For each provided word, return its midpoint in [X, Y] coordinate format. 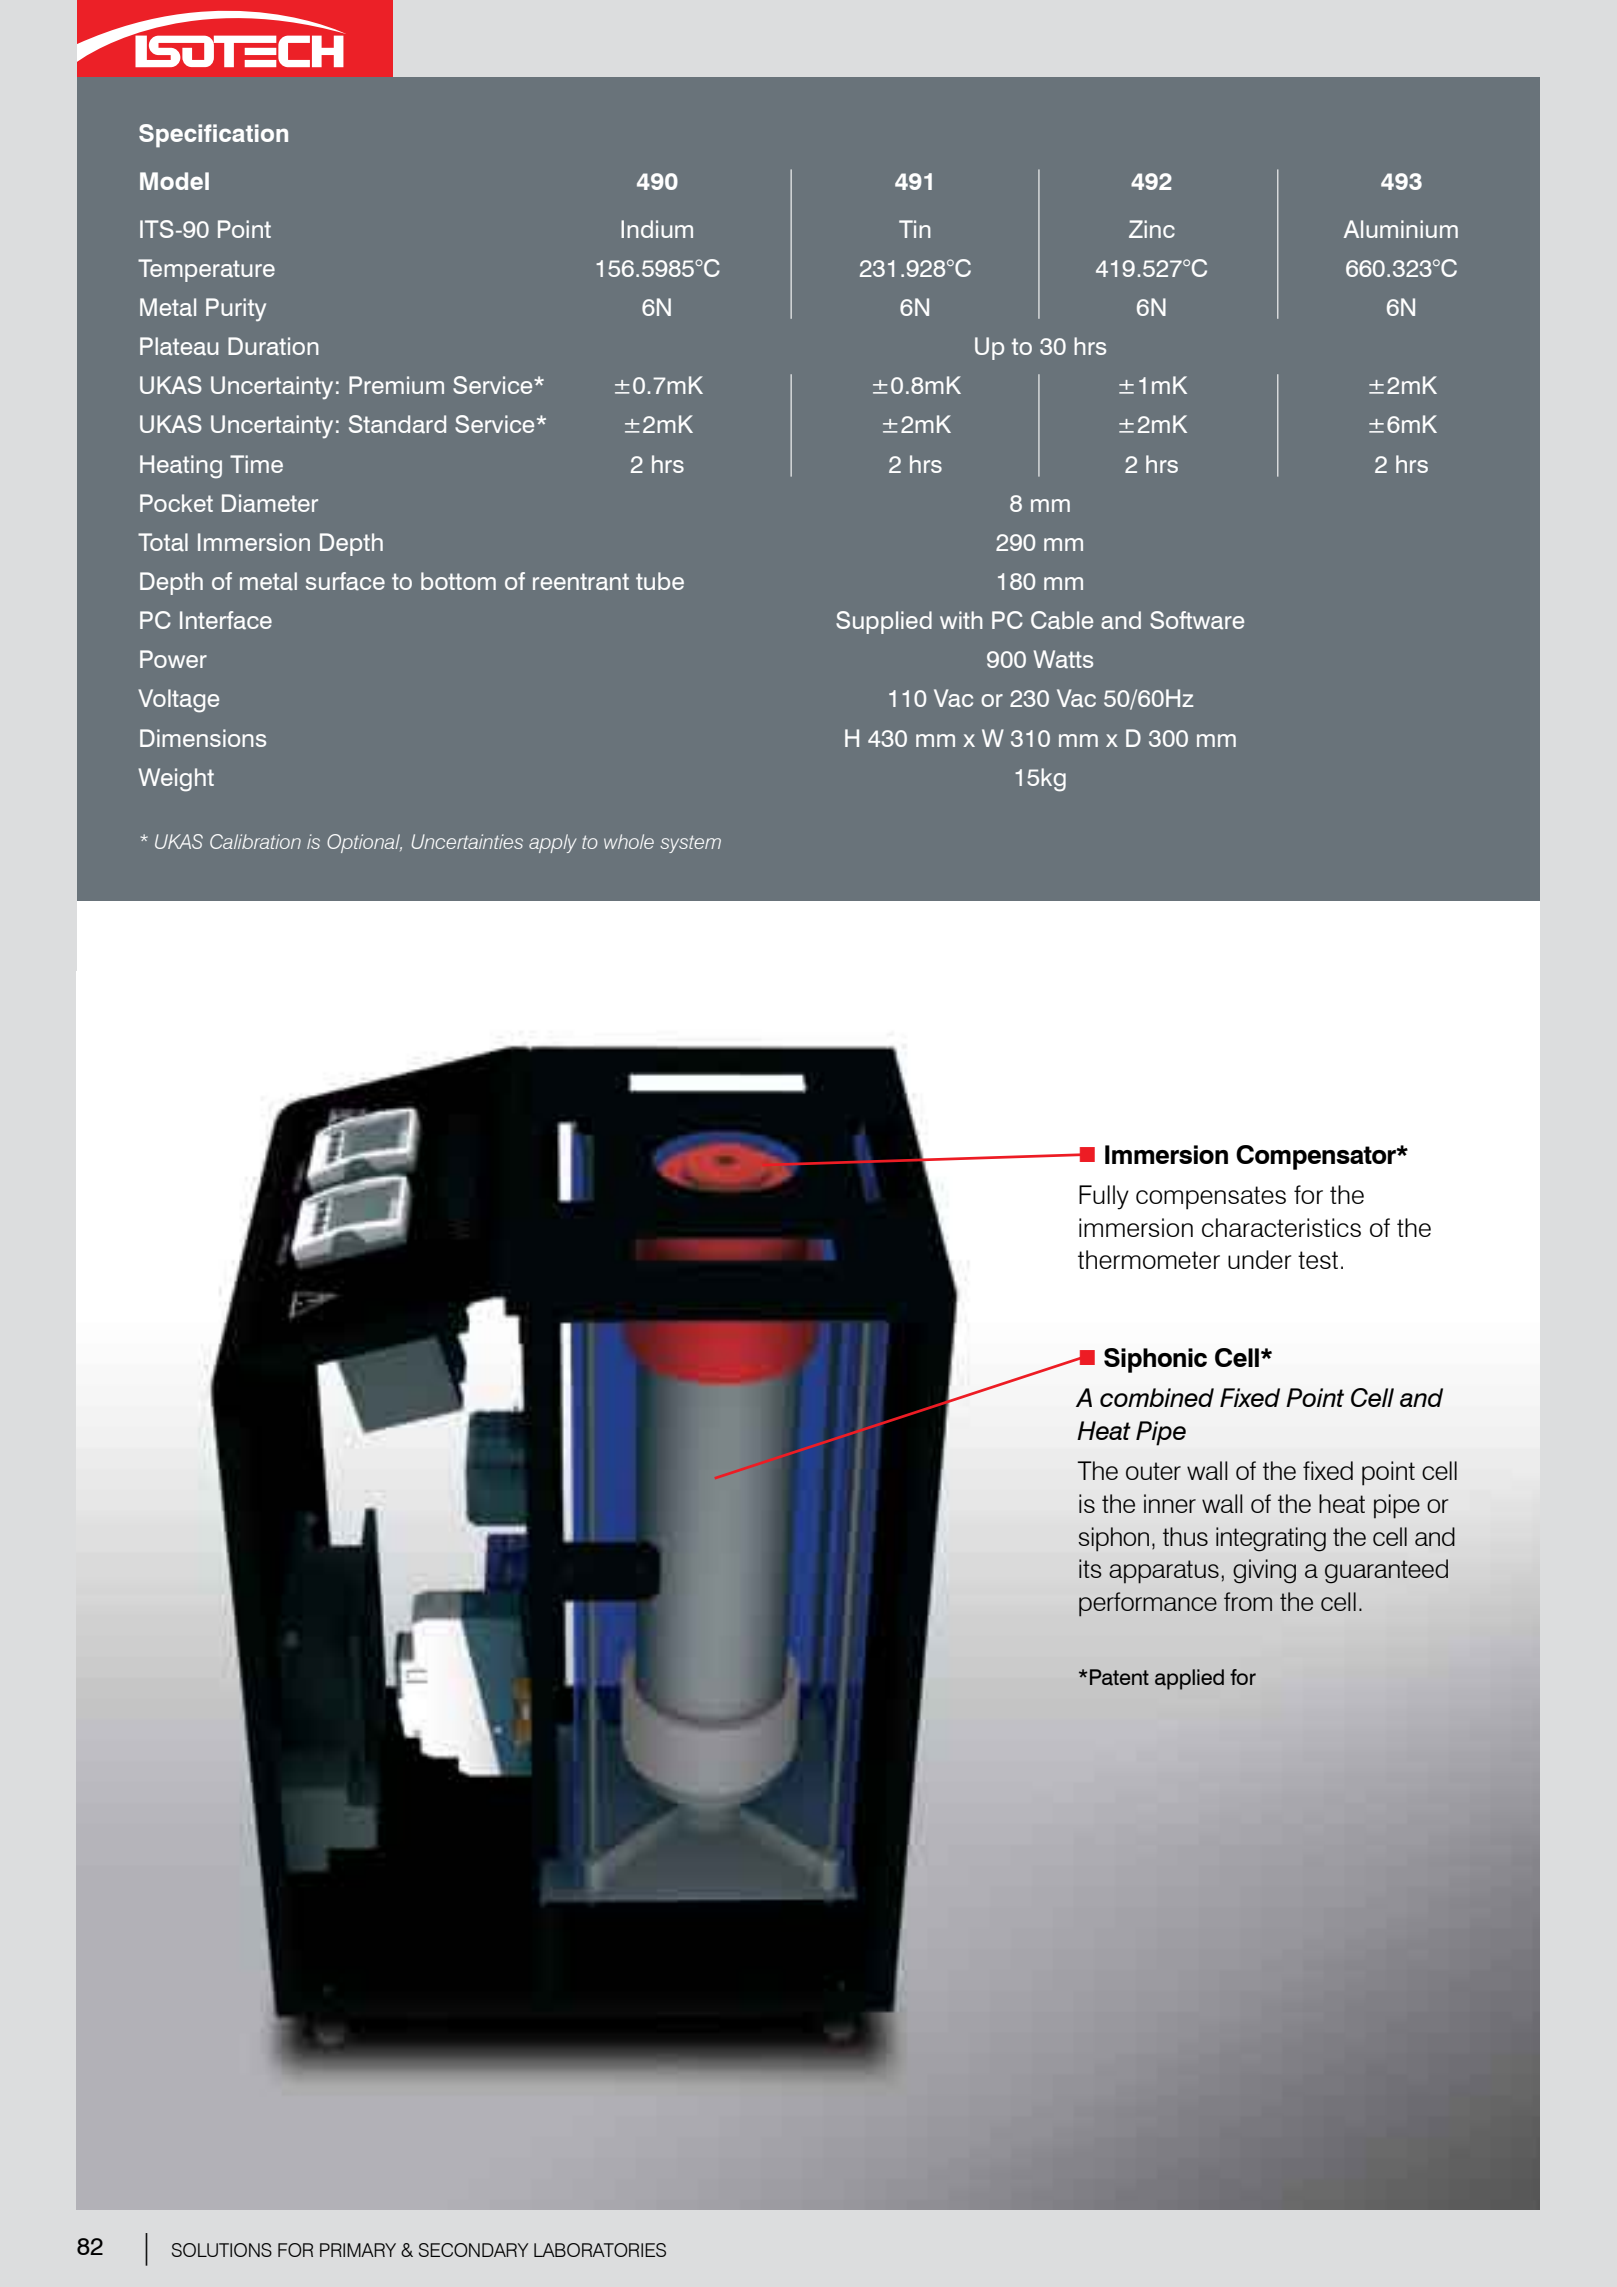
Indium [657, 229]
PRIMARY [358, 2250]
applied [1189, 1679]
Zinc [1152, 229]
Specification [213, 136]
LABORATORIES [600, 2250]
